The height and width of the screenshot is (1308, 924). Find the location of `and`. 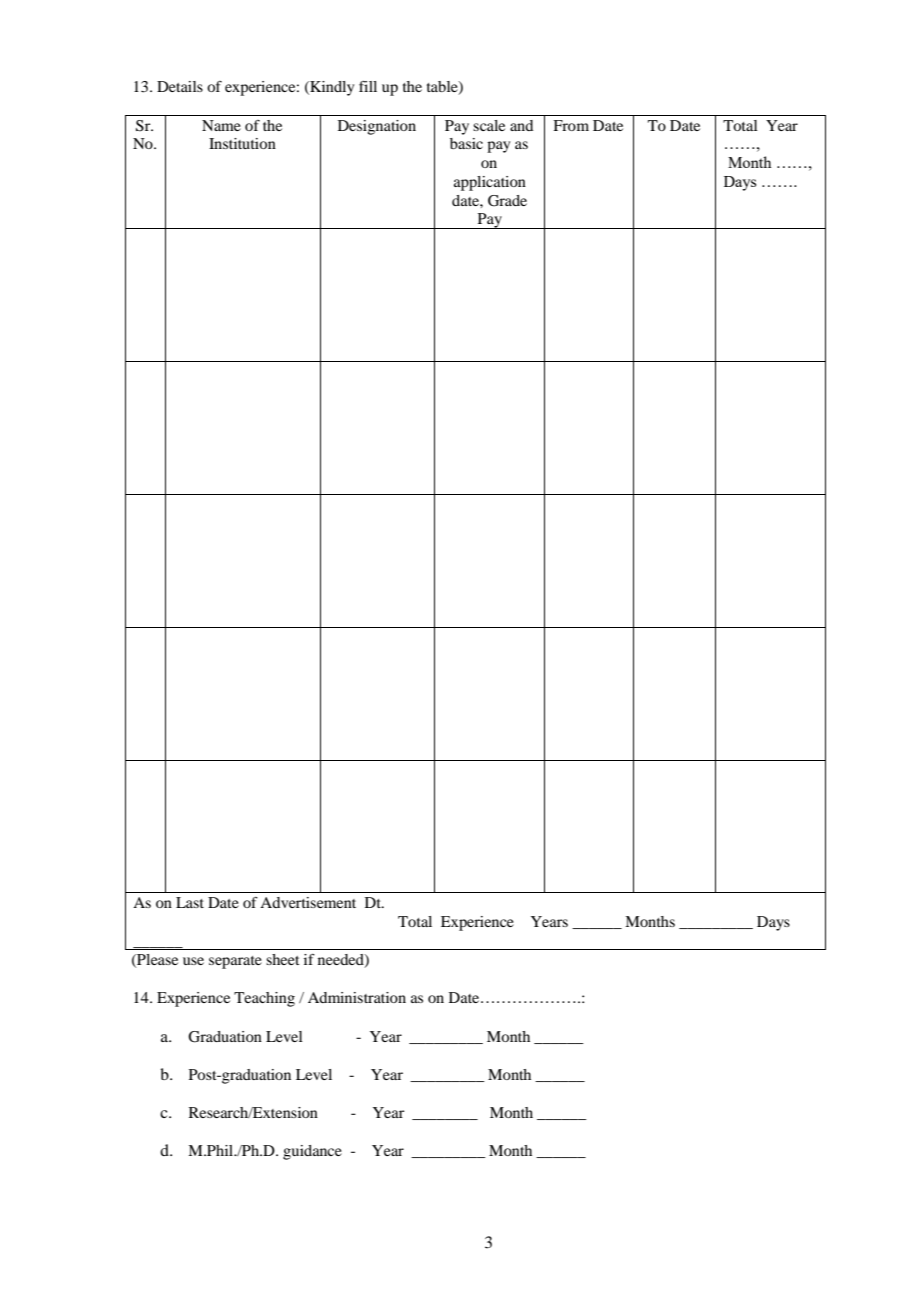

and is located at coordinates (521, 125).
